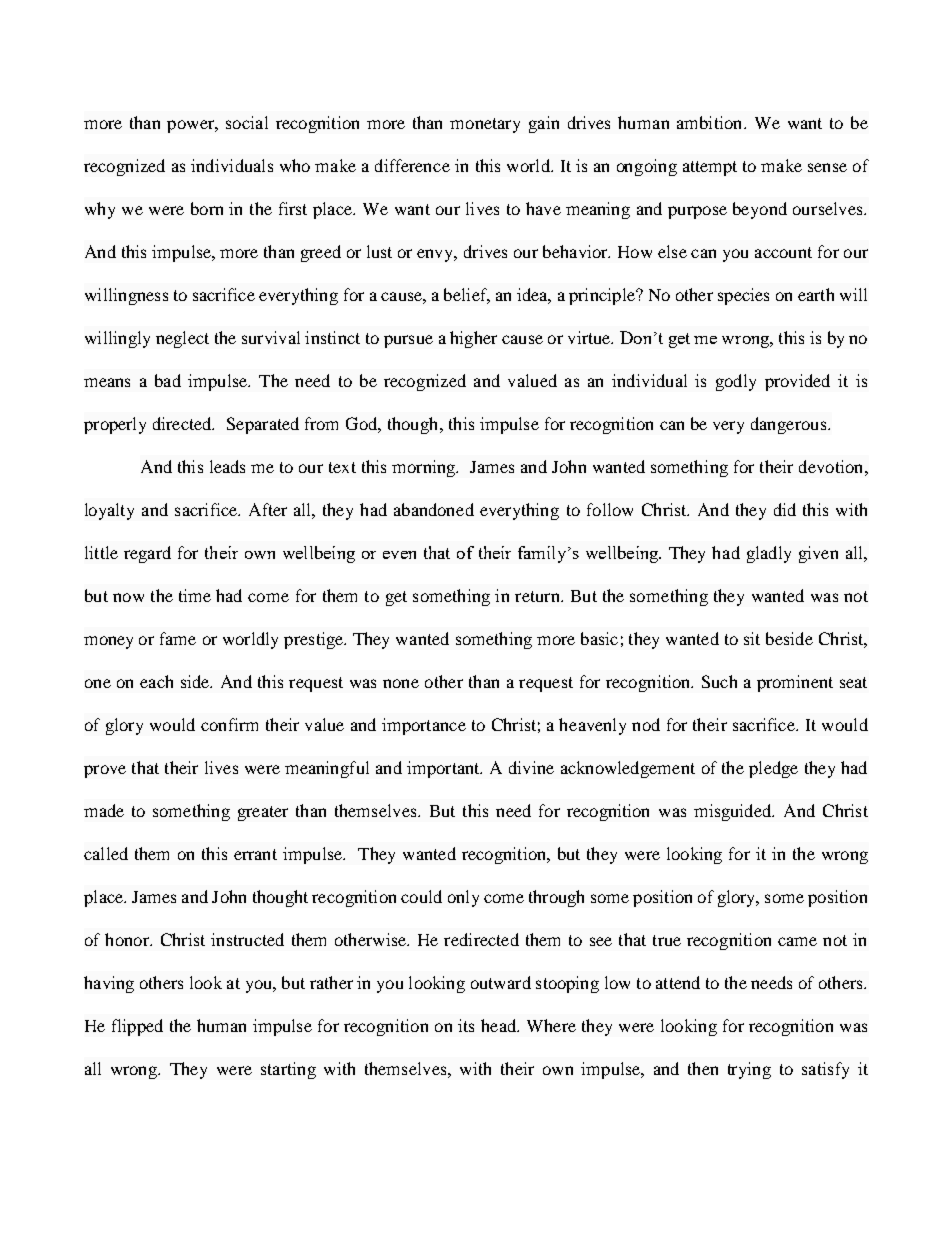 This screenshot has height=1233, width=952. What do you see at coordinates (263, 813) in the screenshot?
I see `greater` at bounding box center [263, 813].
